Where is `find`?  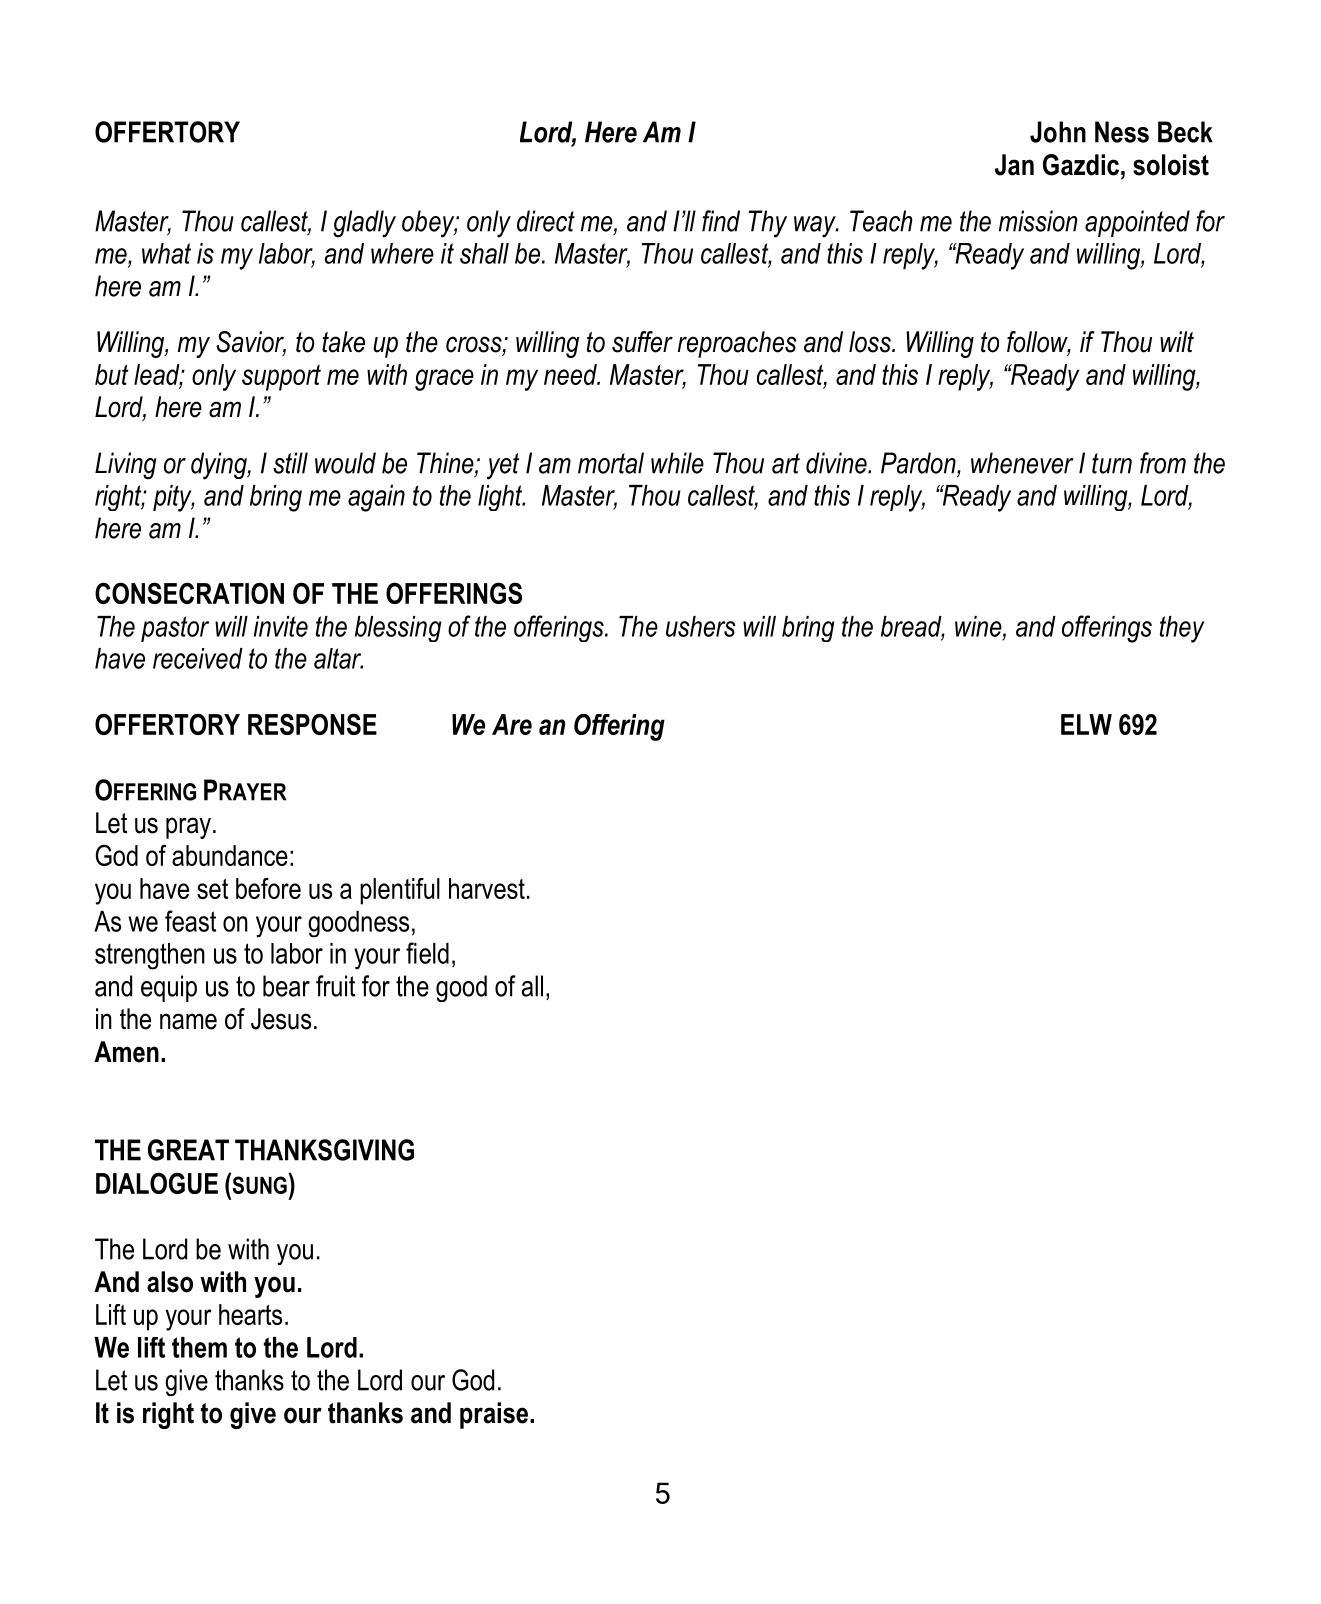 find is located at coordinates (721, 221).
